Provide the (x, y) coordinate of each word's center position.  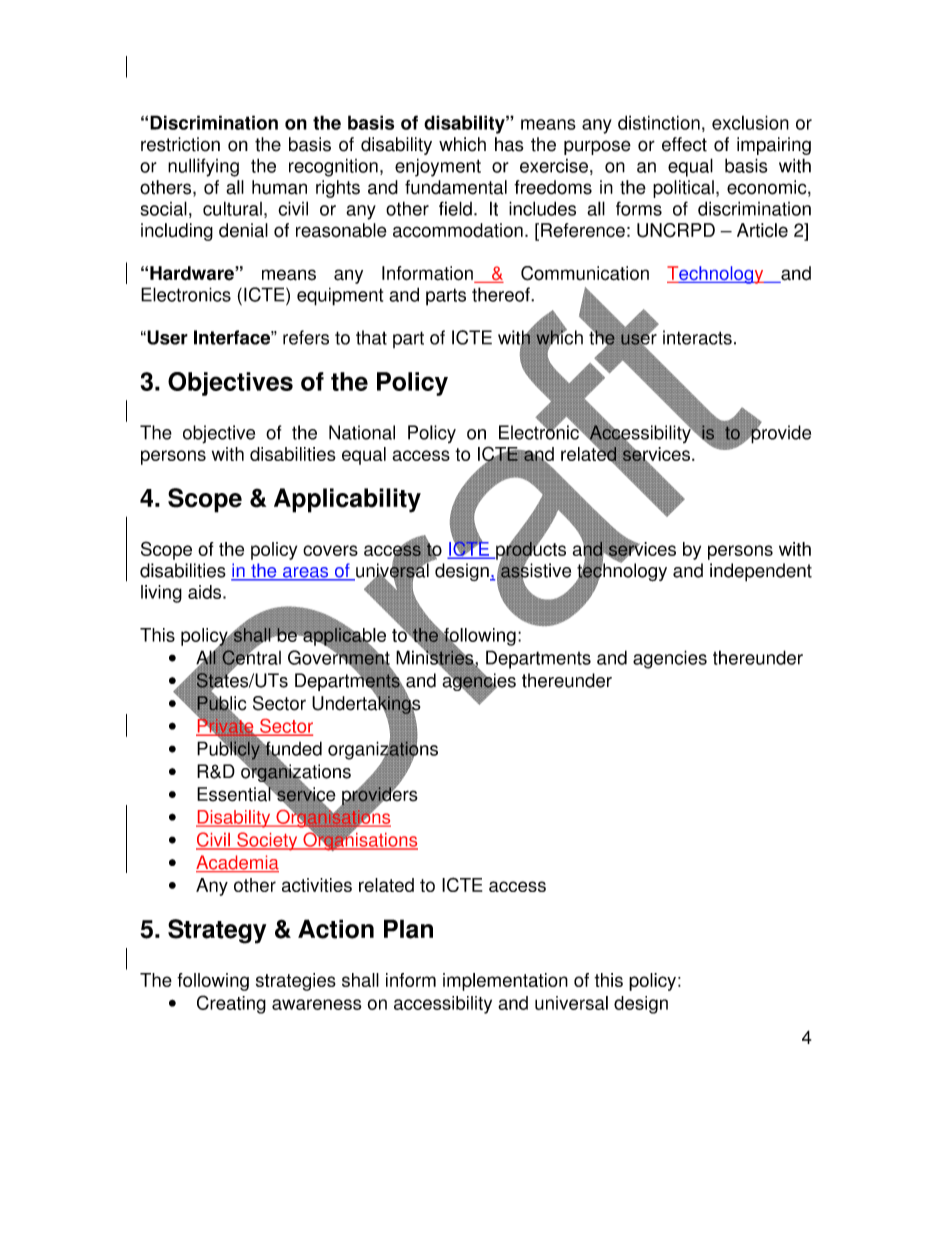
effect (684, 144)
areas (306, 573)
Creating (231, 1004)
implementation (505, 982)
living (161, 594)
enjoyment (438, 167)
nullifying (203, 167)
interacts (697, 337)
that (371, 337)
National (362, 432)
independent (761, 572)
